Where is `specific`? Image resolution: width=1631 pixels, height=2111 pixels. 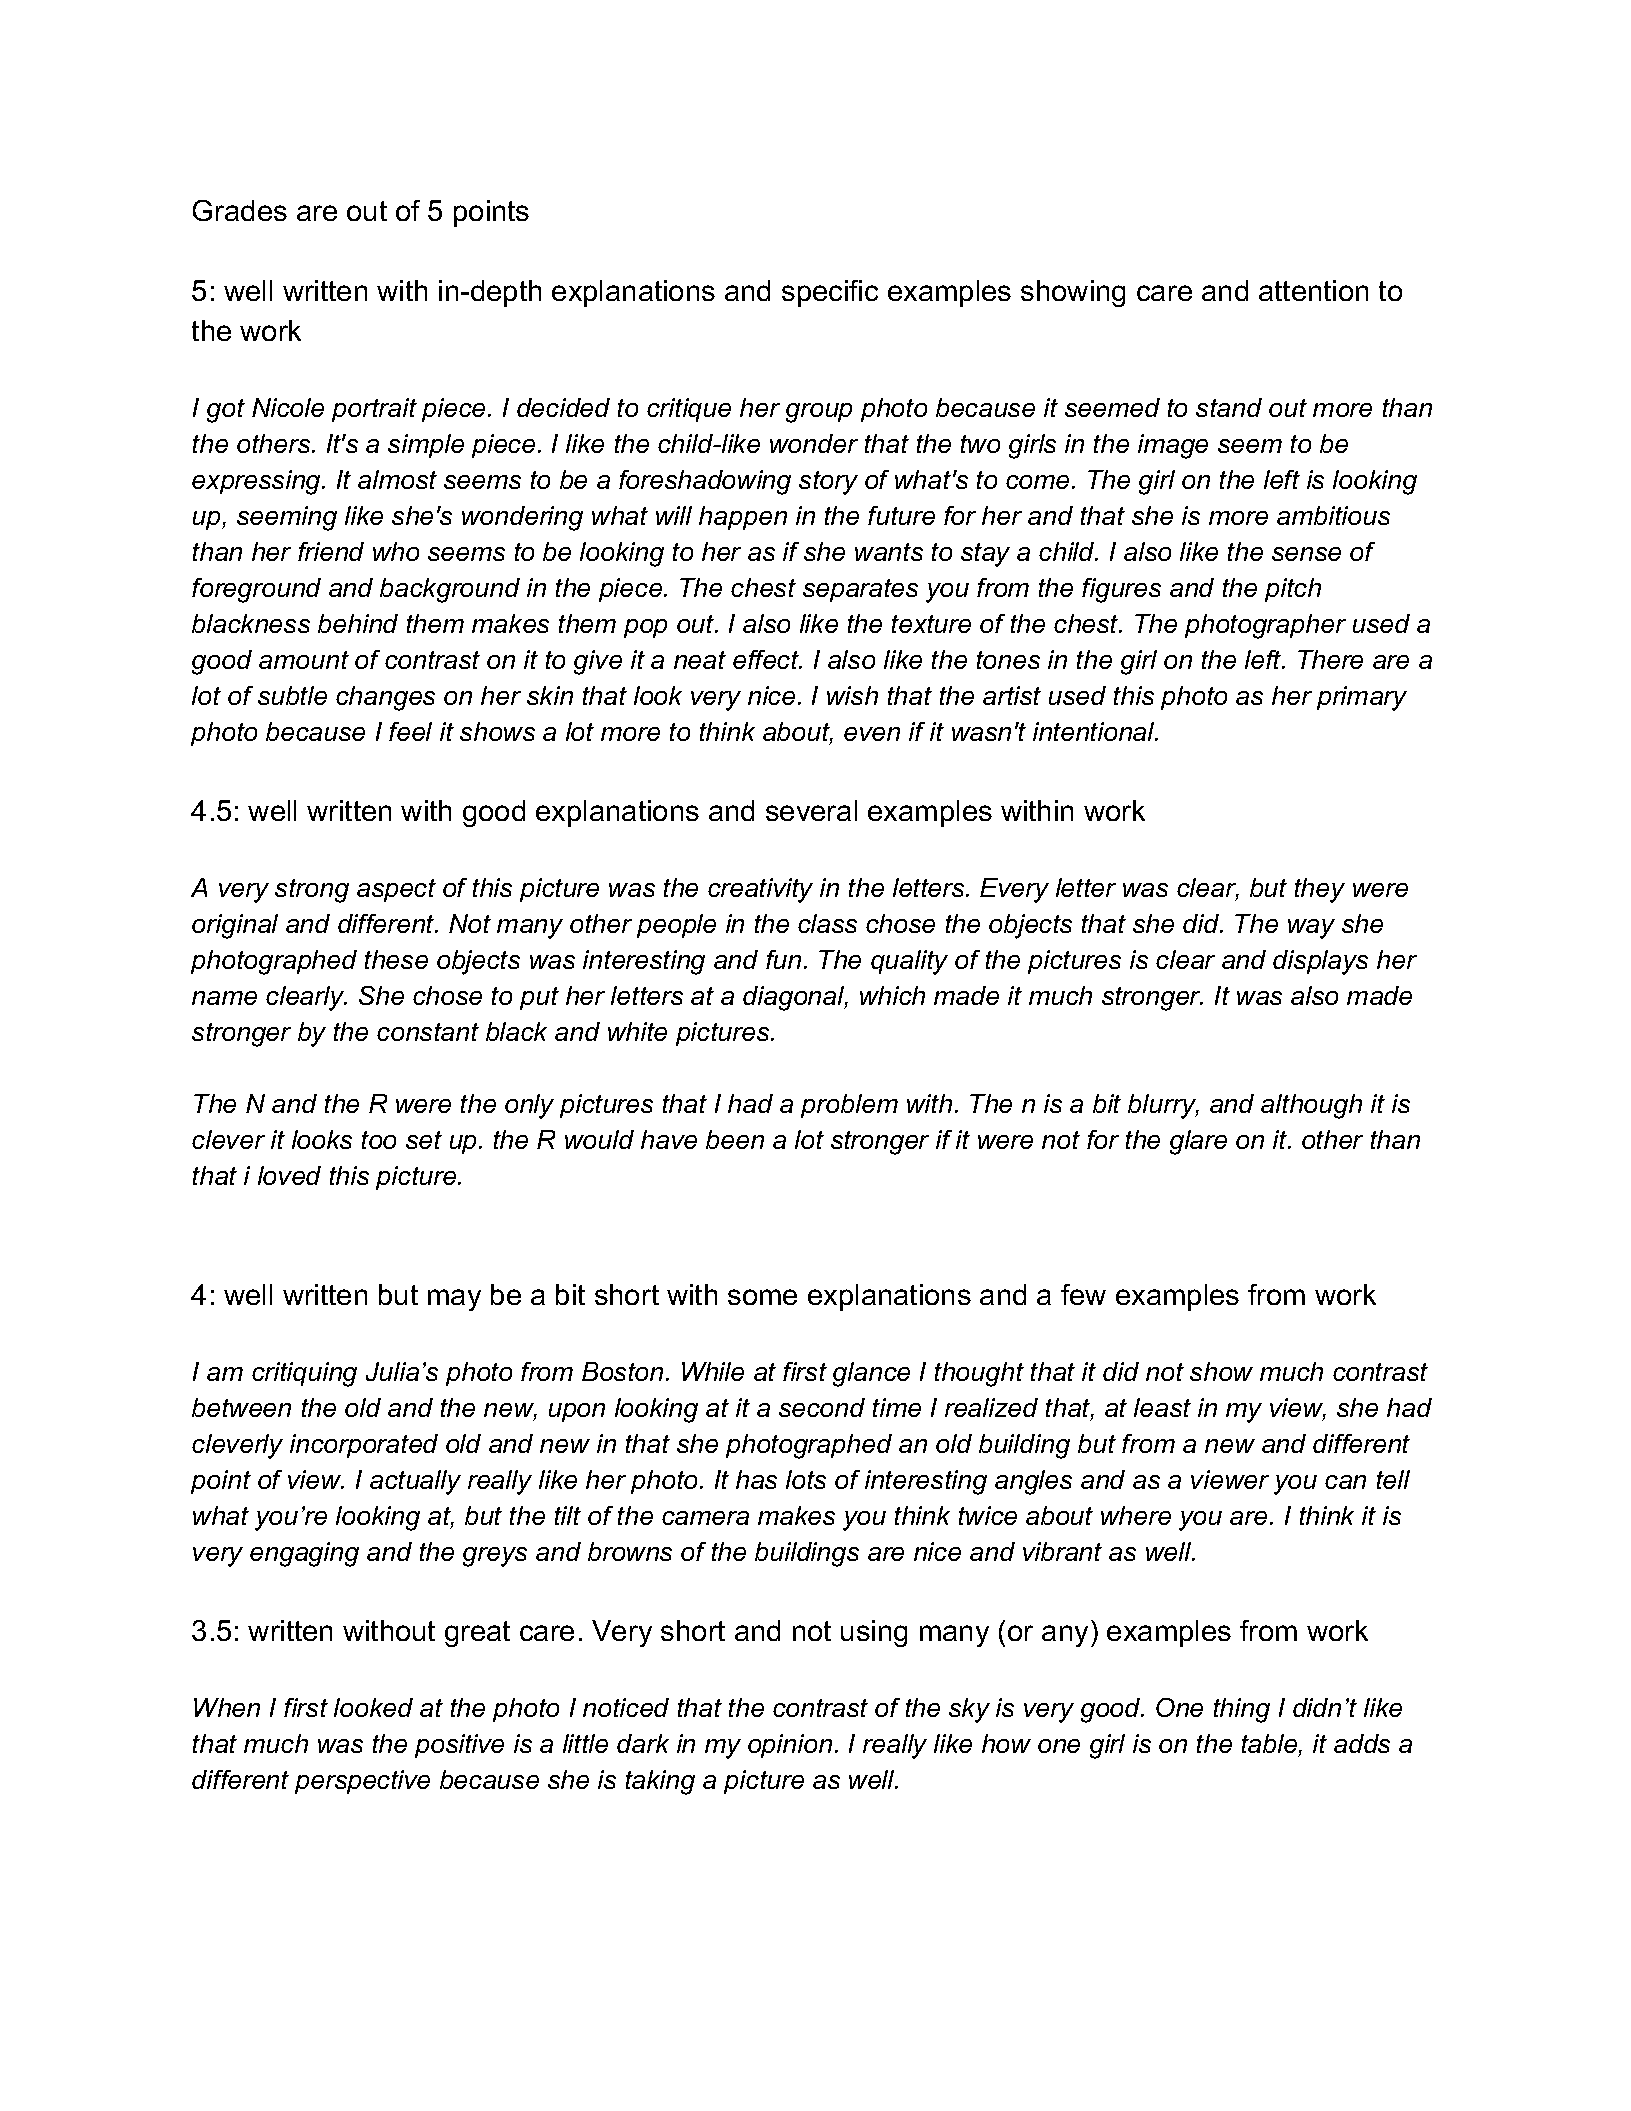
specific is located at coordinates (830, 293).
